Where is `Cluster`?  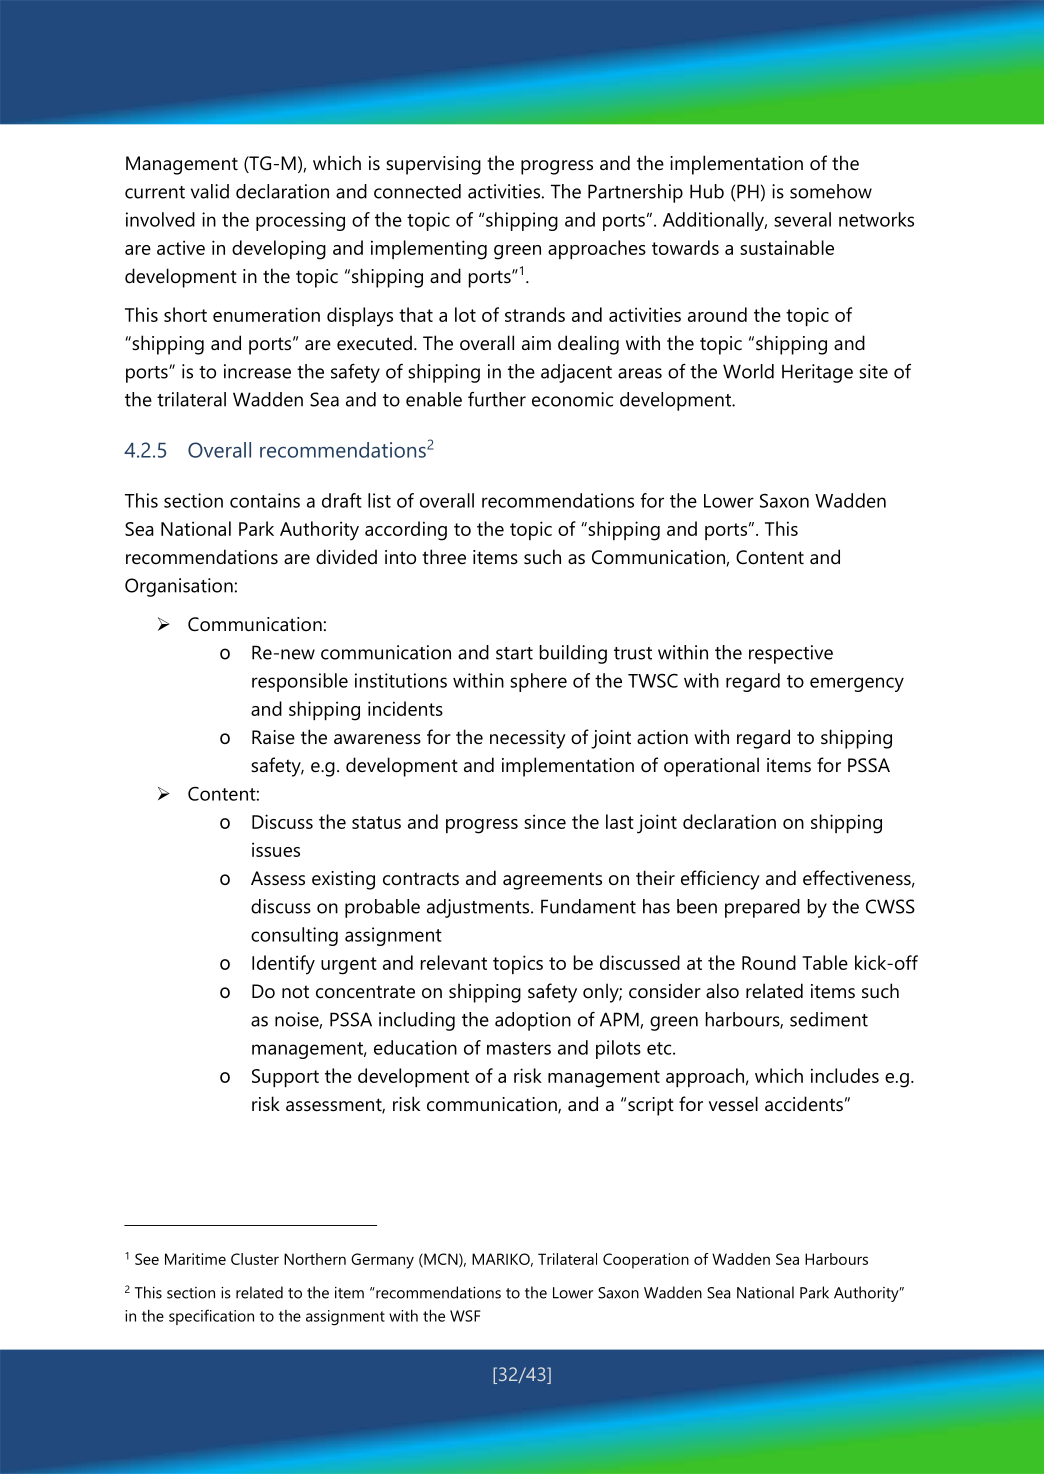 Cluster is located at coordinates (255, 1259).
